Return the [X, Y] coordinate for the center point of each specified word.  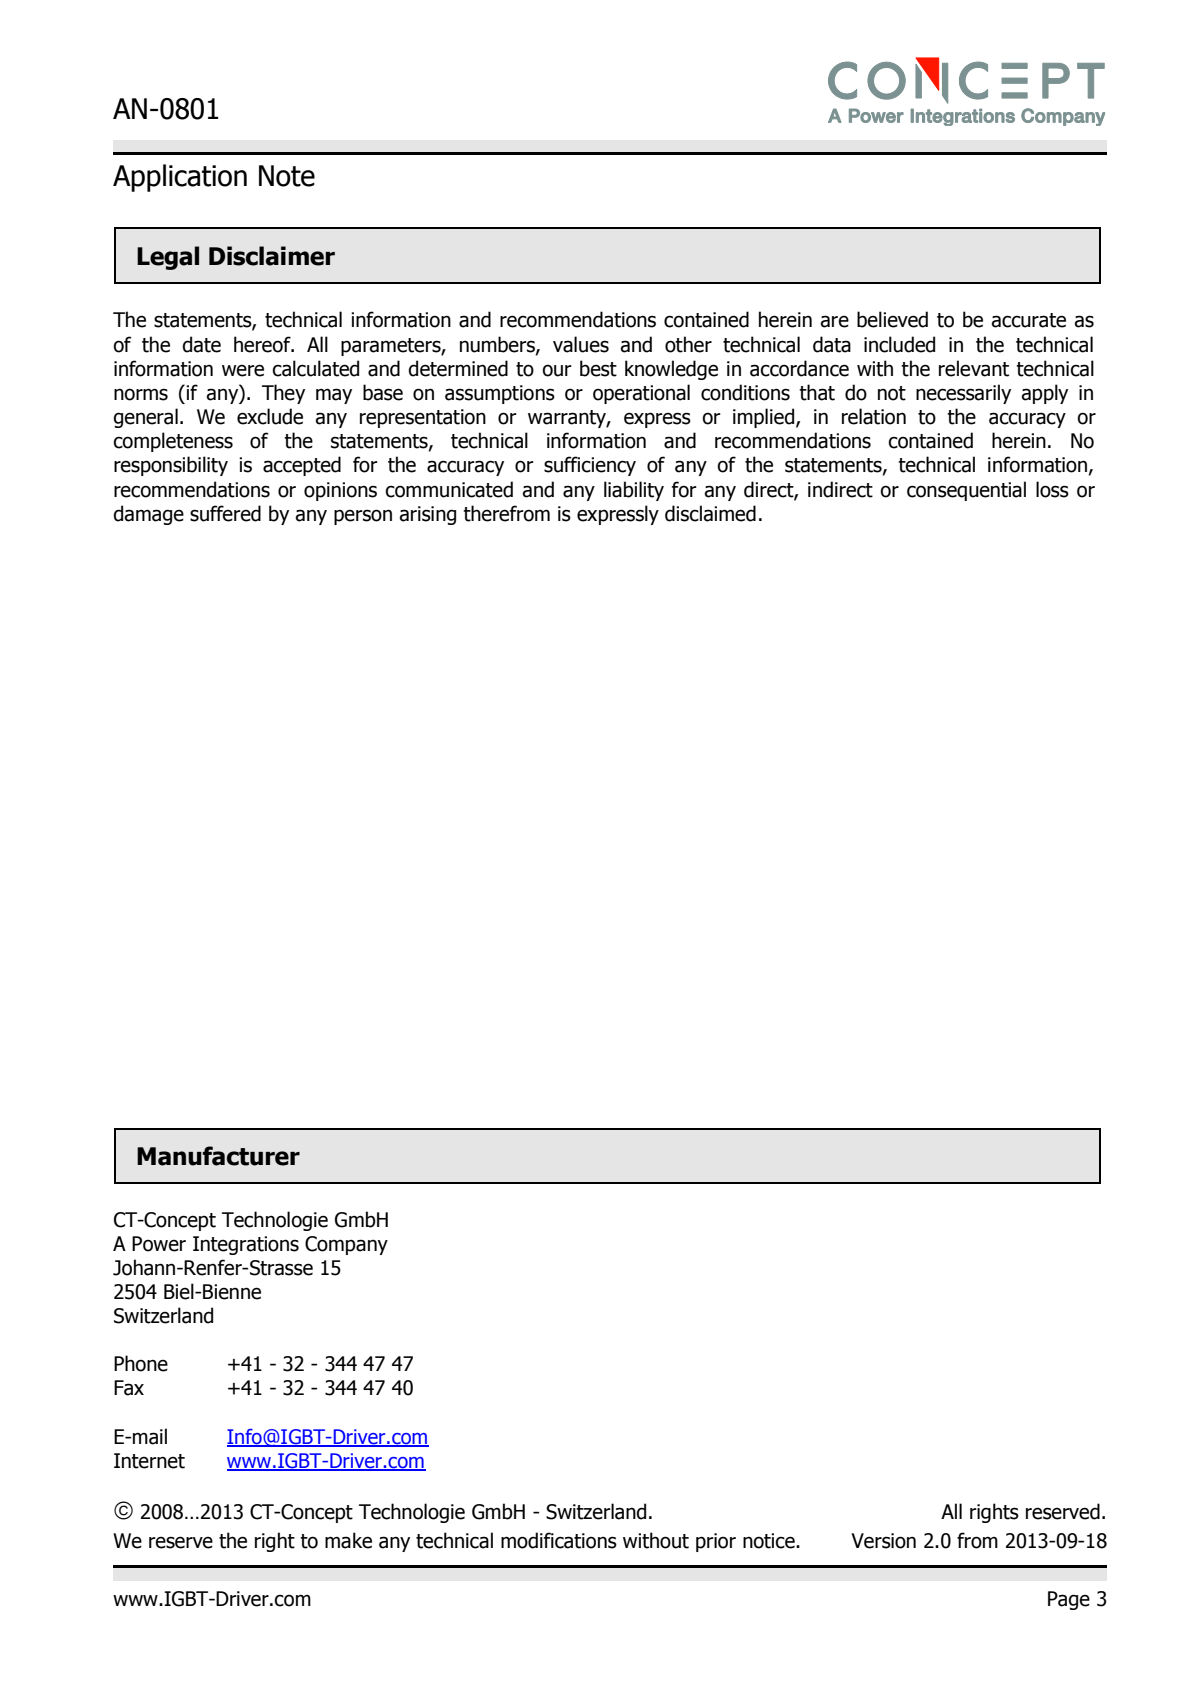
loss [1052, 489]
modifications [559, 1540]
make [348, 1540]
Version [883, 1541]
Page [1069, 1600]
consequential [966, 491]
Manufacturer [218, 1156]
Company [346, 1245]
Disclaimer [272, 256]
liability [634, 491]
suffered [225, 513]
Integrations [246, 1245]
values [581, 344]
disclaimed [710, 513]
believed [892, 319]
